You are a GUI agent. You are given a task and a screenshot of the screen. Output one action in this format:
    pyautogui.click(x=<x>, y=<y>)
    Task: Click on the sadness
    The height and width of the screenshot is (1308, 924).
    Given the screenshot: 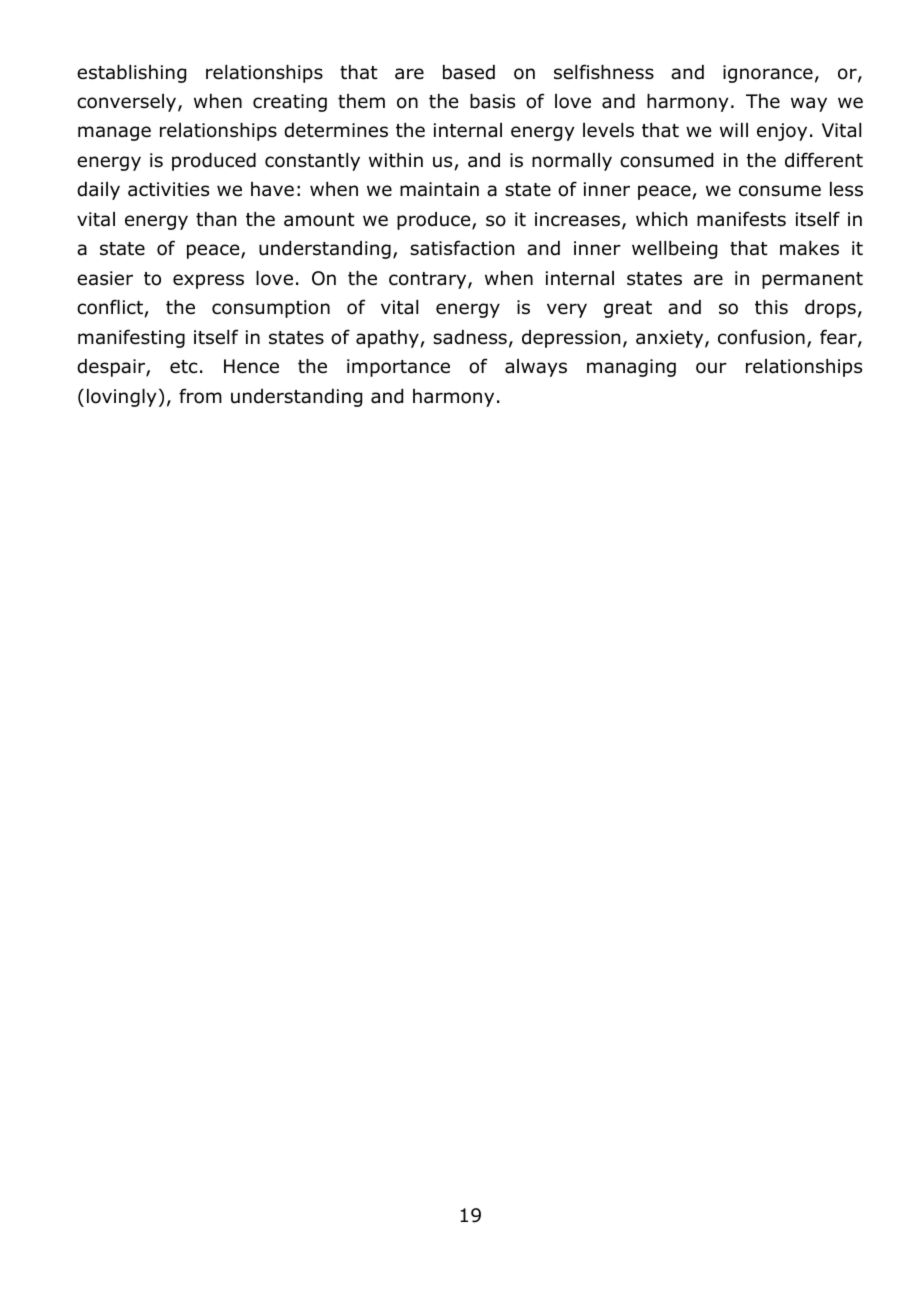 What is the action you would take?
    pyautogui.click(x=470, y=337)
